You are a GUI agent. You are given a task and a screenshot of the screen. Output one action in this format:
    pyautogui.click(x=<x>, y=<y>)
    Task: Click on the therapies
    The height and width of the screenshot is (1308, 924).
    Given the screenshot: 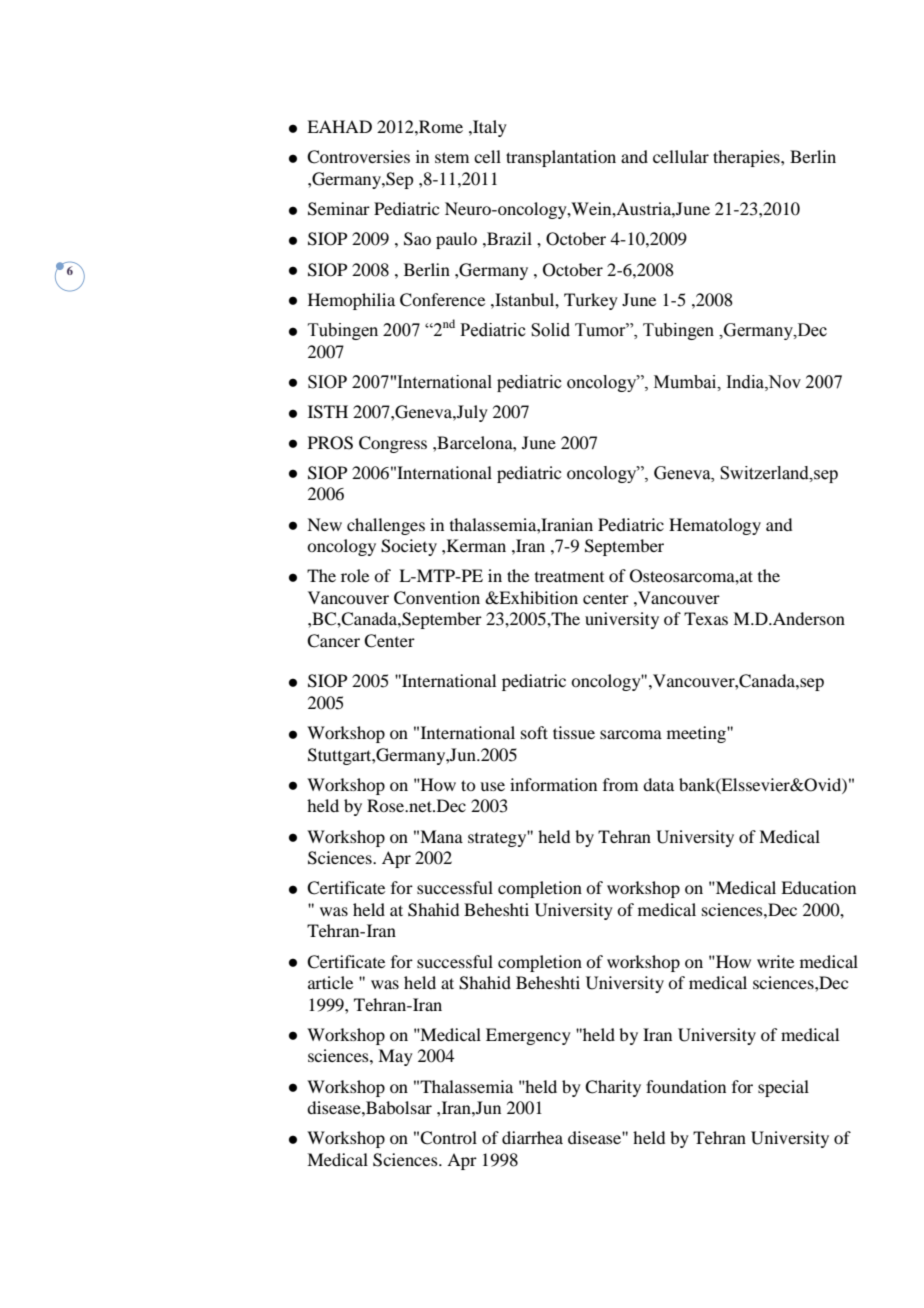 What is the action you would take?
    pyautogui.click(x=747, y=158)
